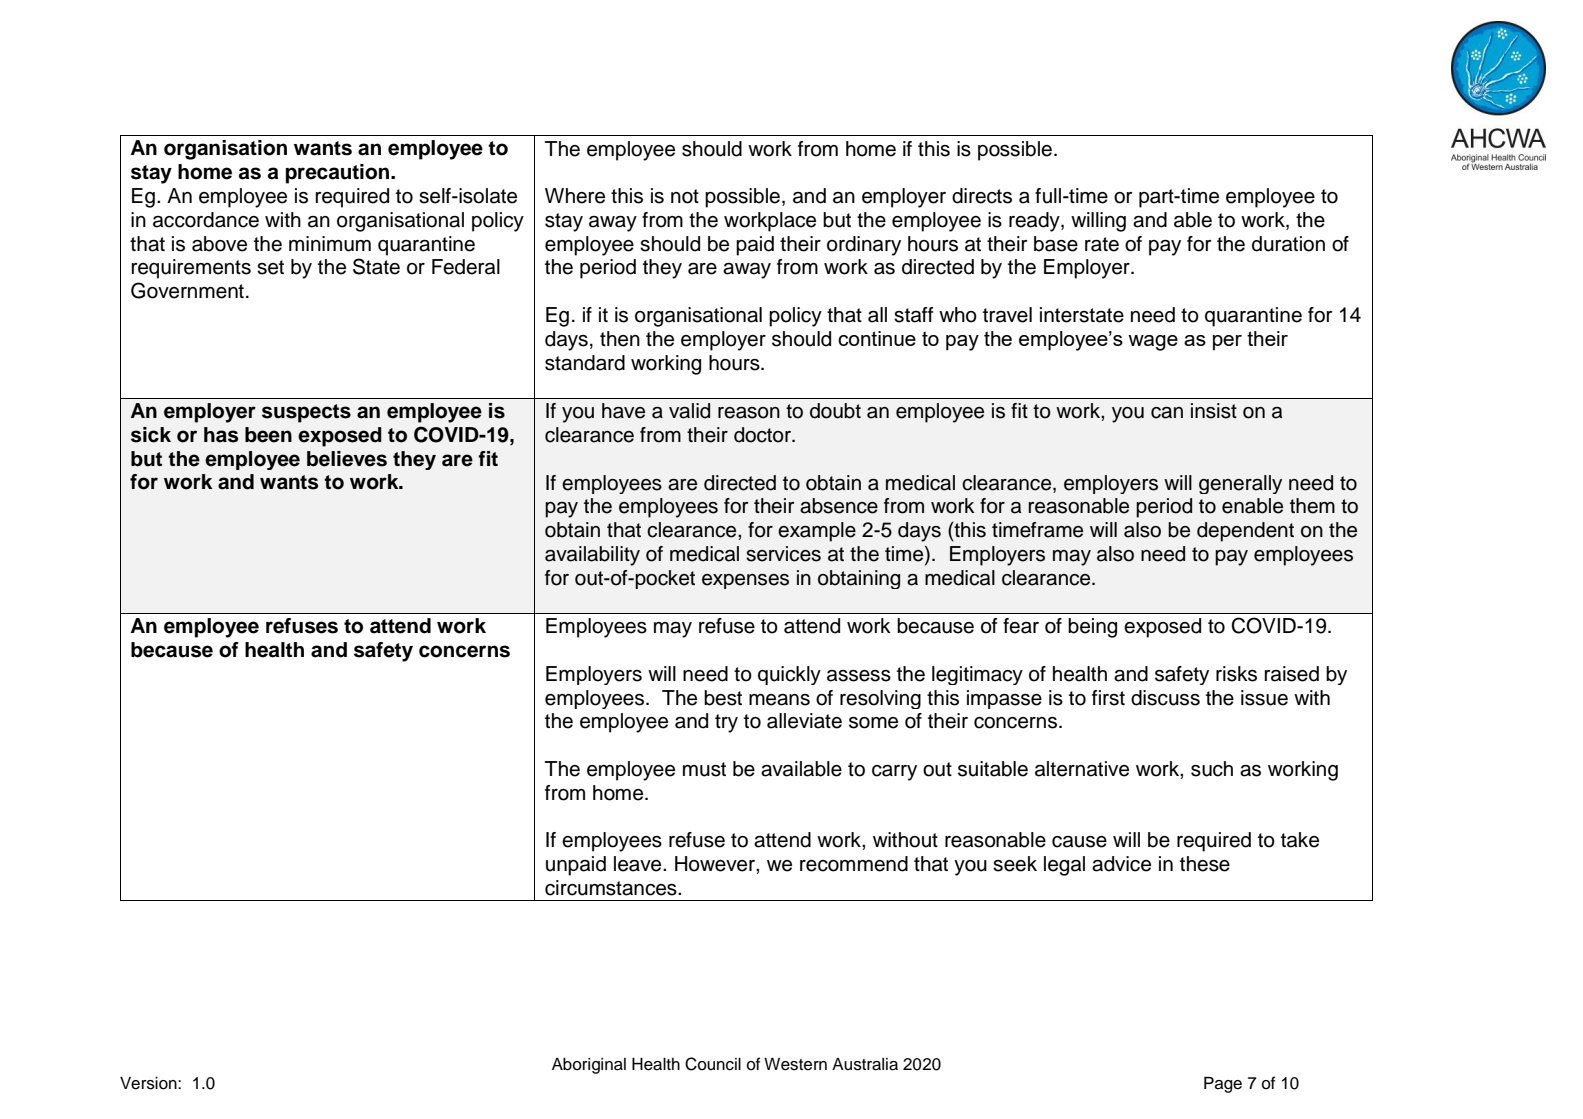 The width and height of the screenshot is (1583, 1119). I want to click on can, so click(1167, 413).
